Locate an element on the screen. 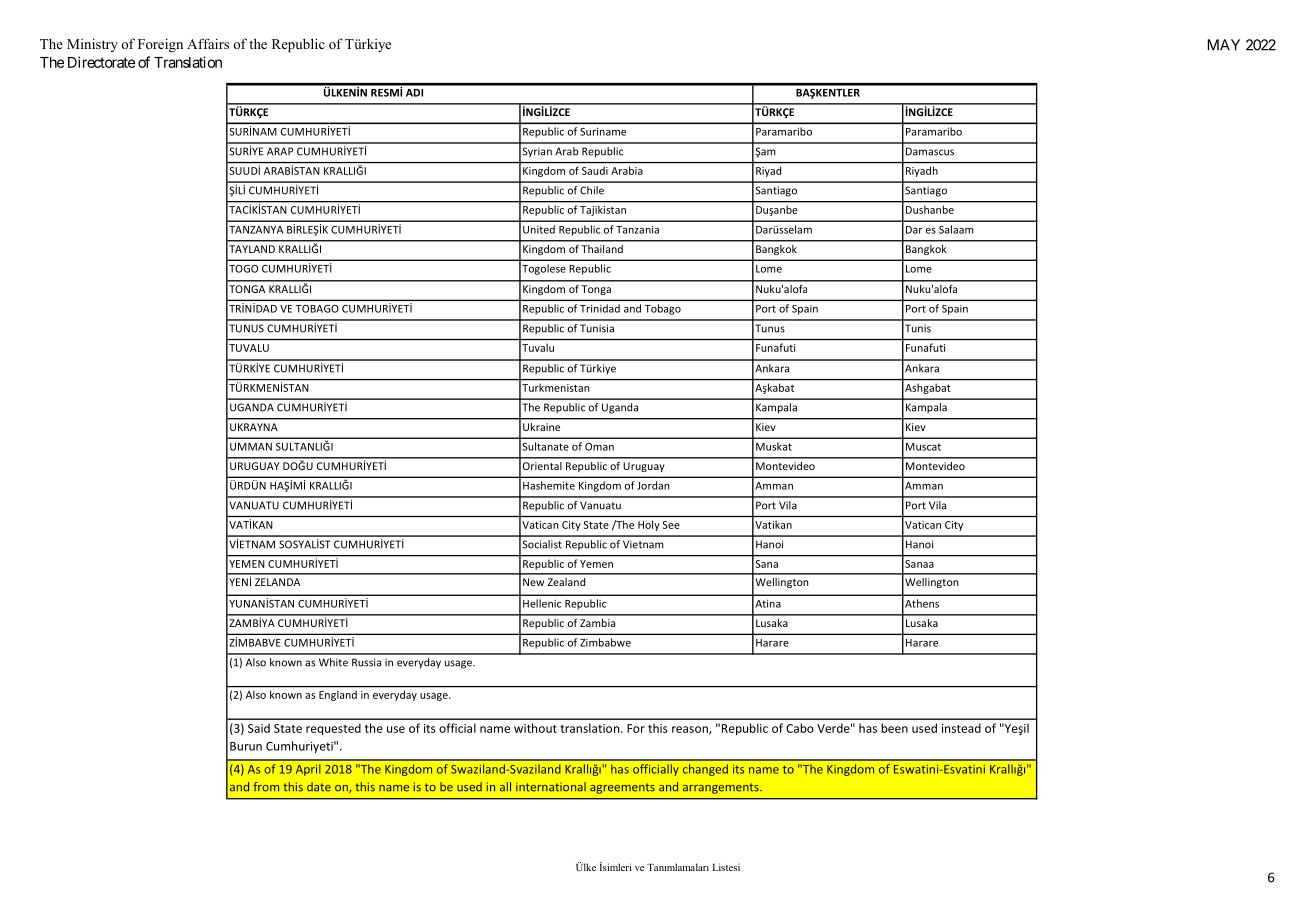 This screenshot has width=1308, height=924. changed is located at coordinates (705, 770).
